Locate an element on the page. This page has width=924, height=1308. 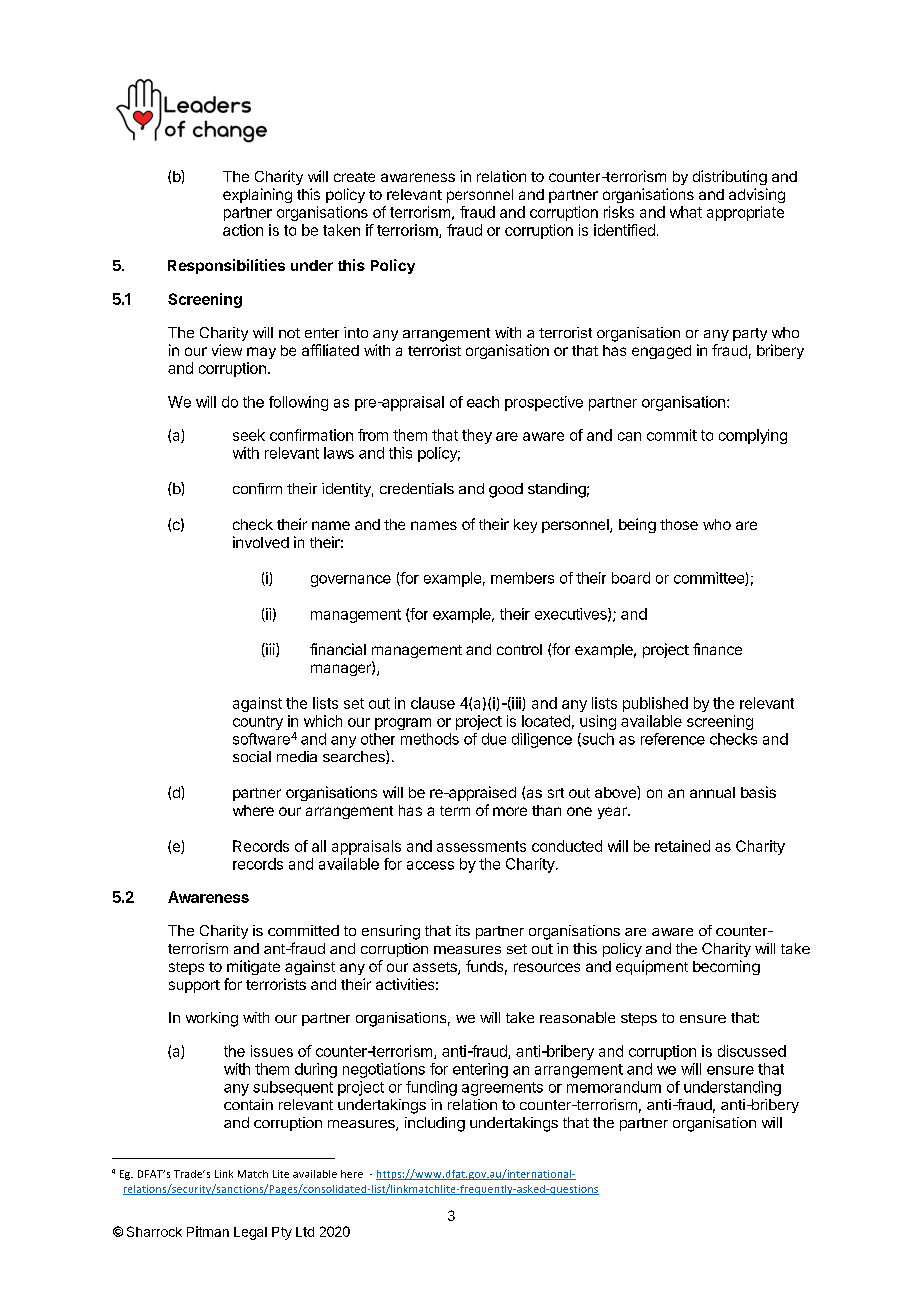
mitigate is located at coordinates (253, 967).
